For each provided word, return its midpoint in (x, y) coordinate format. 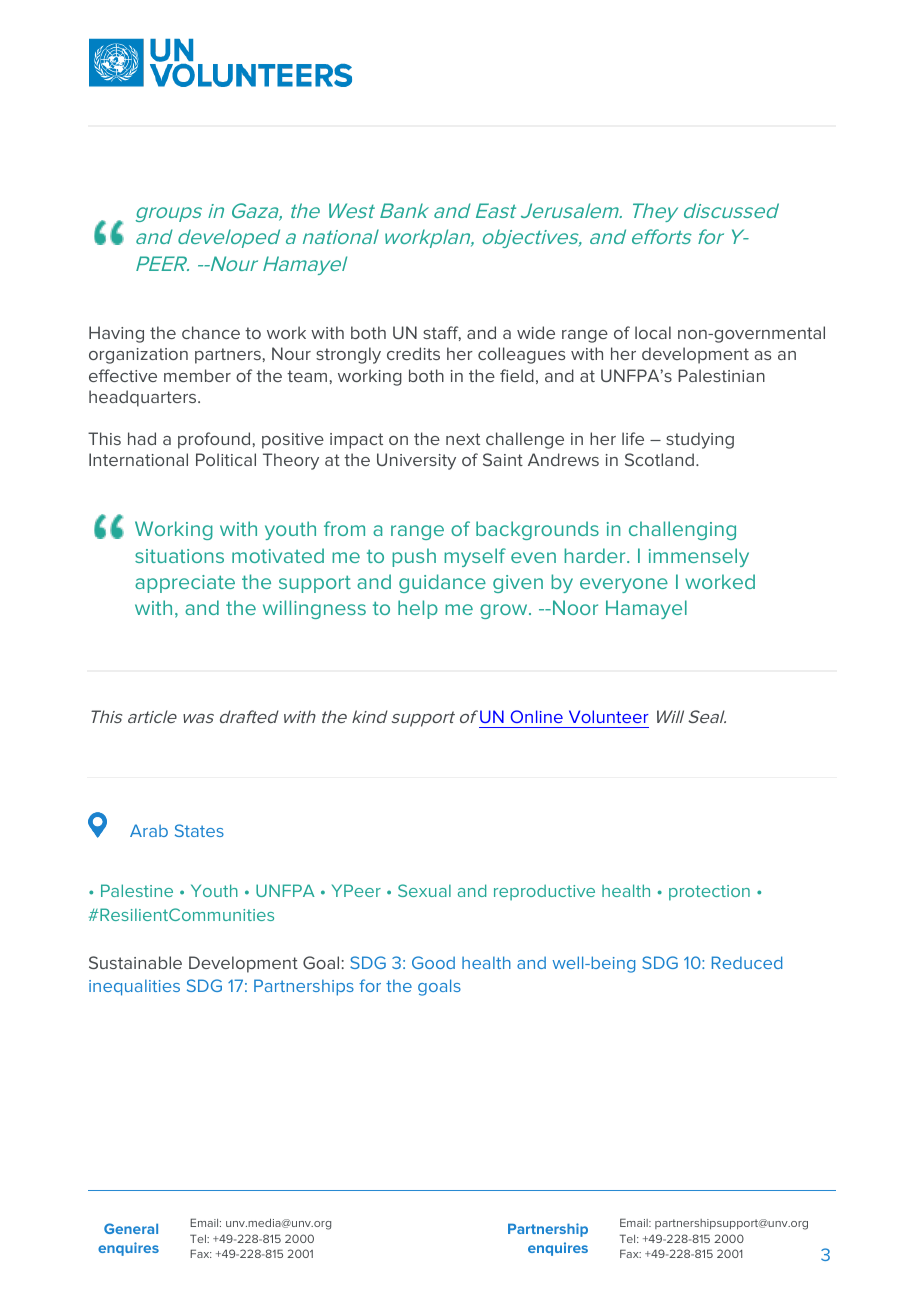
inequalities (134, 987)
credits (413, 353)
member (197, 375)
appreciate (185, 584)
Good (433, 962)
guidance (442, 583)
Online (537, 716)
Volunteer (609, 716)
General (131, 1228)
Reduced (747, 962)
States (199, 830)
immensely (699, 557)
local (653, 332)
